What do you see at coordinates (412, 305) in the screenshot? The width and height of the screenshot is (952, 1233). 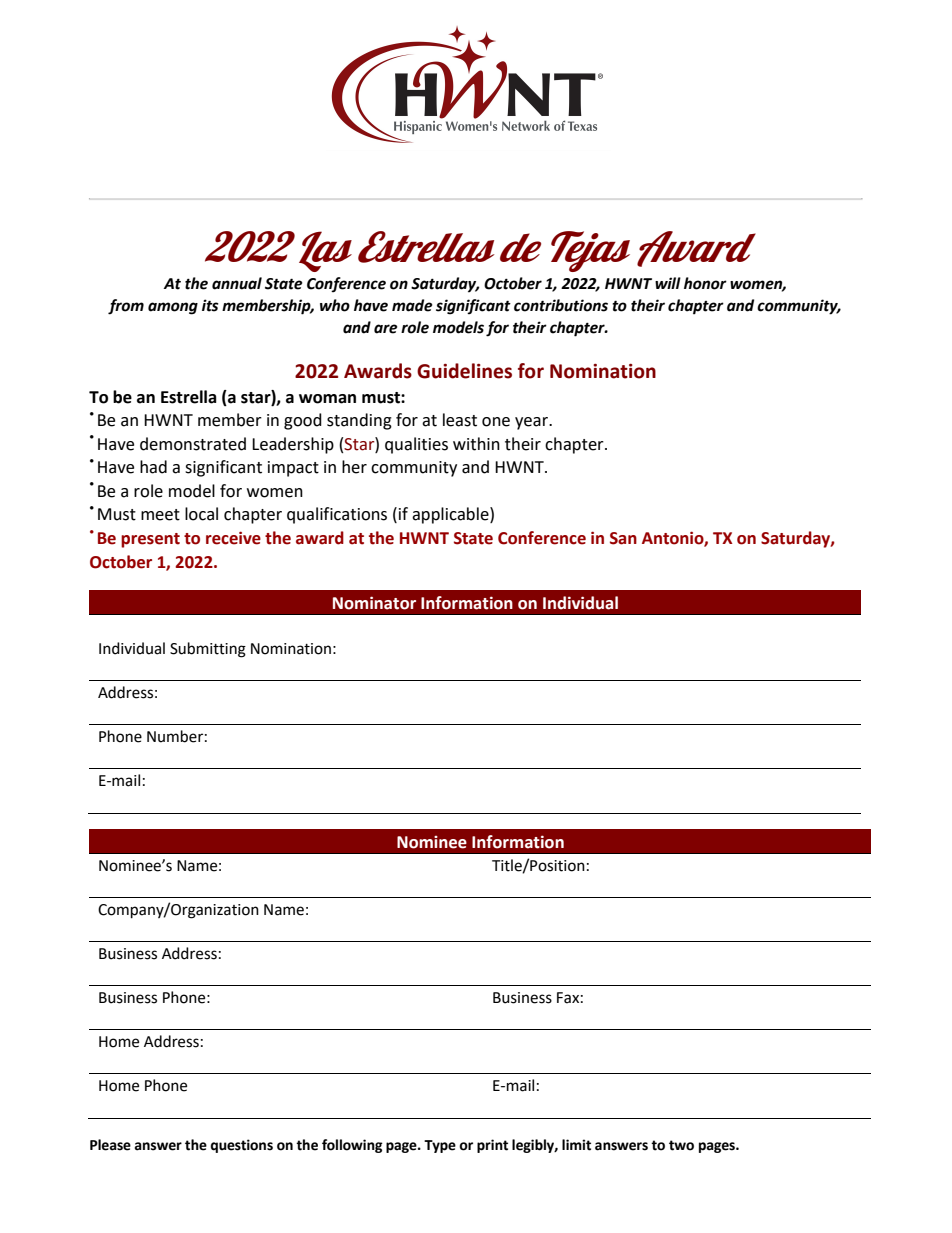 I see `made` at bounding box center [412, 305].
